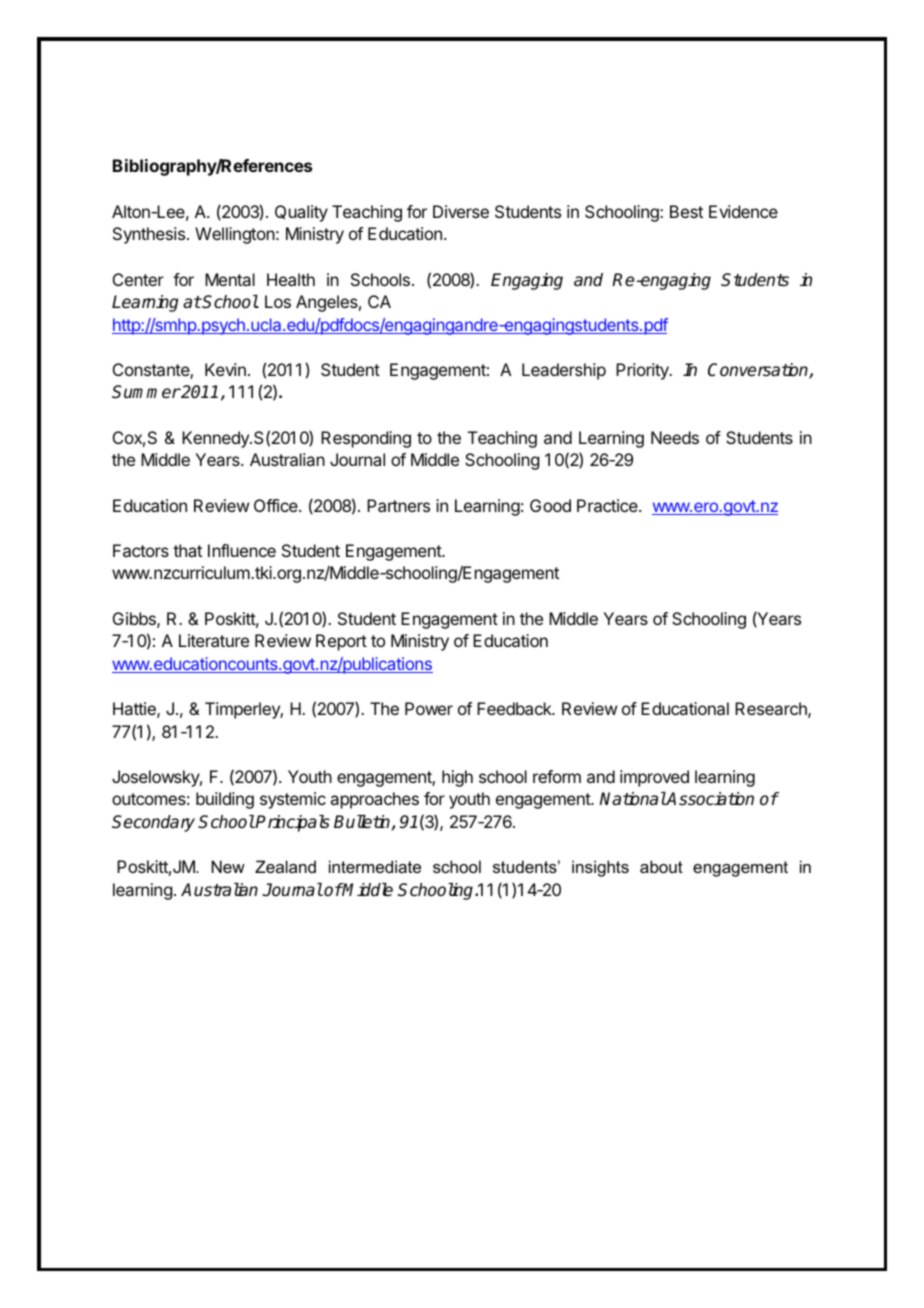 The image size is (924, 1308). What do you see at coordinates (461, 211) in the screenshot?
I see `Diverse` at bounding box center [461, 211].
